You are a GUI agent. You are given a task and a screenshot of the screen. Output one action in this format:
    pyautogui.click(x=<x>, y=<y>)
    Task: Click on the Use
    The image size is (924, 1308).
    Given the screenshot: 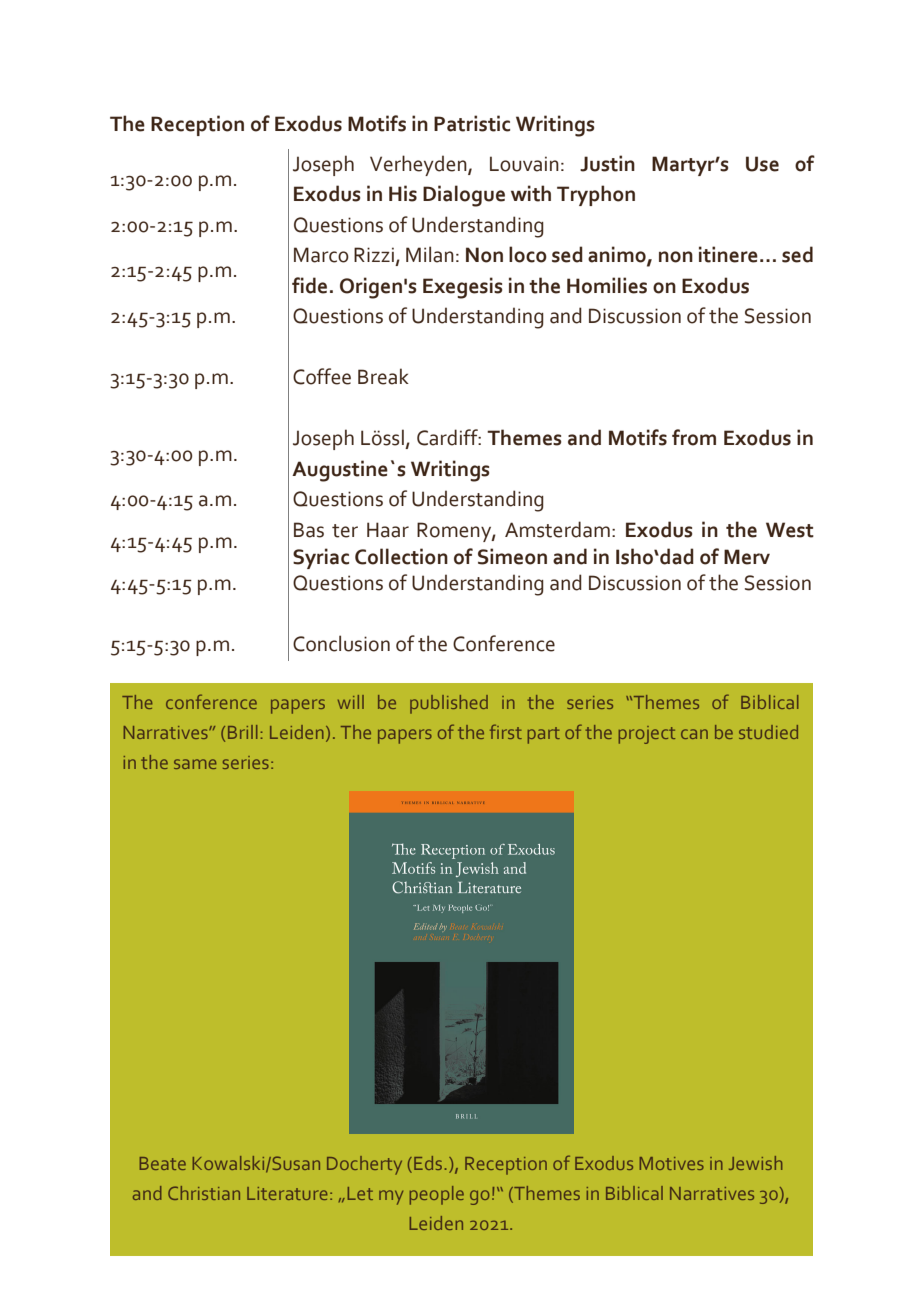 What is the action you would take?
    pyautogui.click(x=762, y=164)
